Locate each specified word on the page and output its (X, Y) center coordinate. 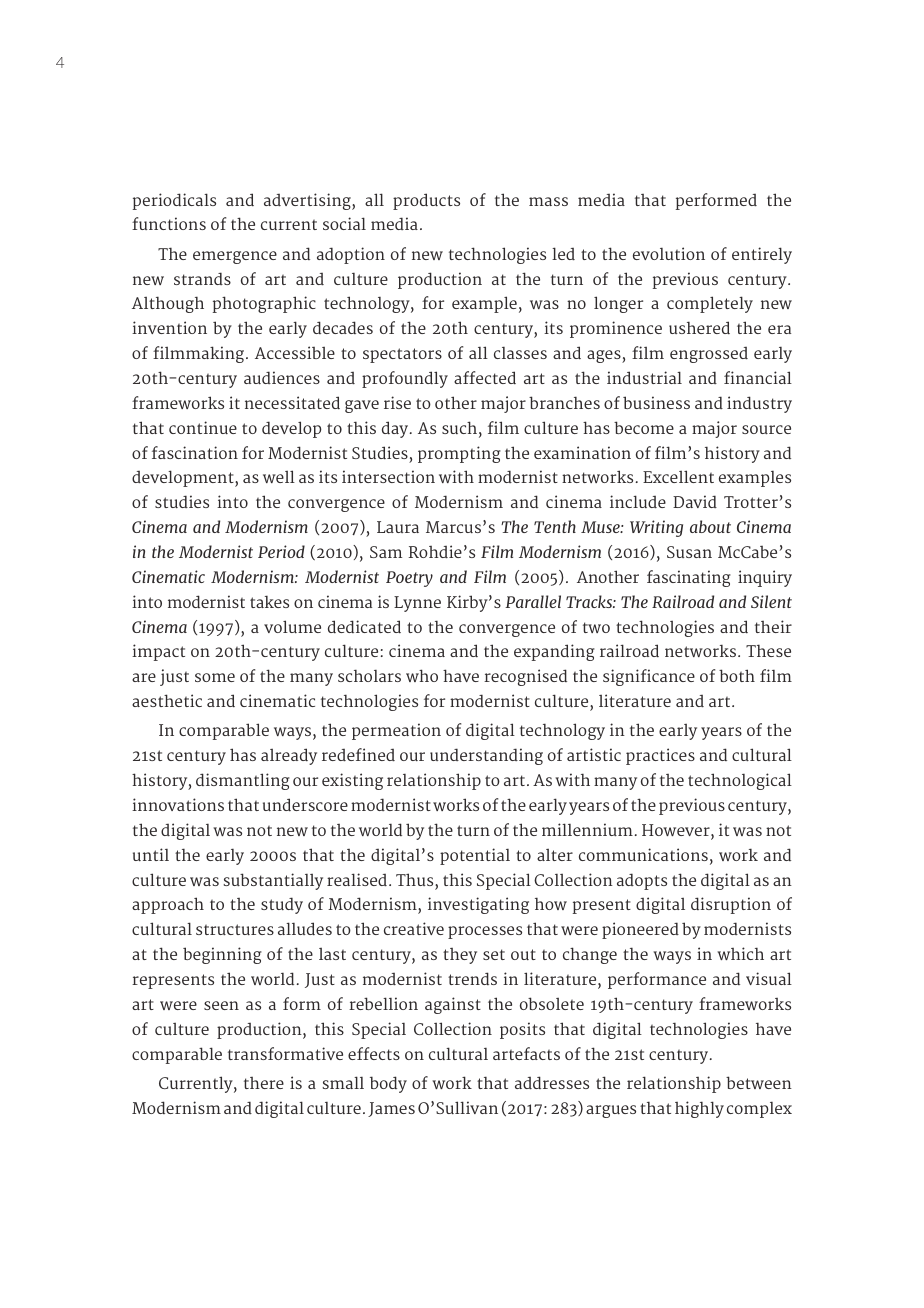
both (737, 675)
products (426, 201)
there (264, 1083)
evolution (669, 253)
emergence (235, 257)
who (422, 675)
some (215, 677)
